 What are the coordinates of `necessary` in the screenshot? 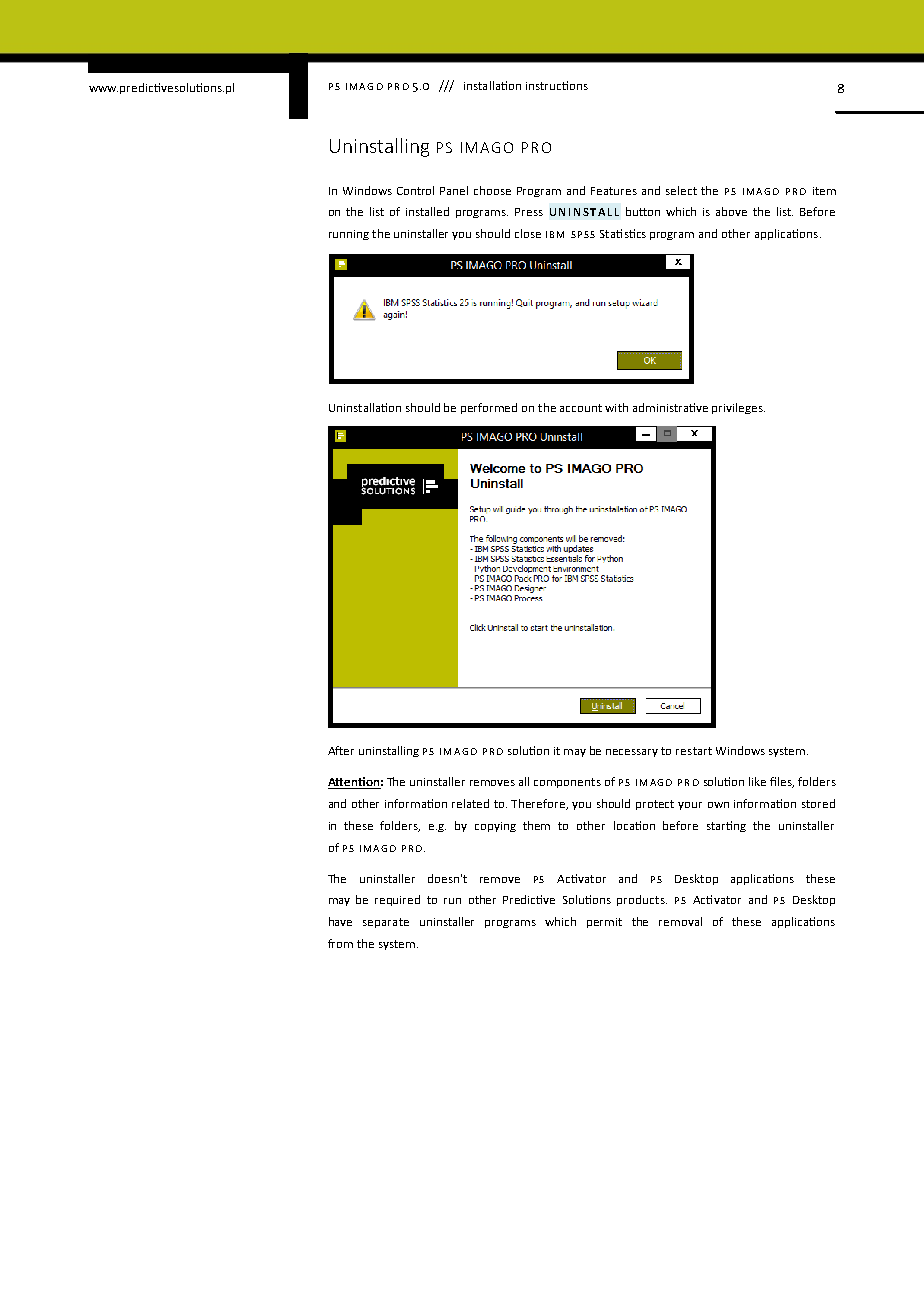 It's located at (632, 753).
